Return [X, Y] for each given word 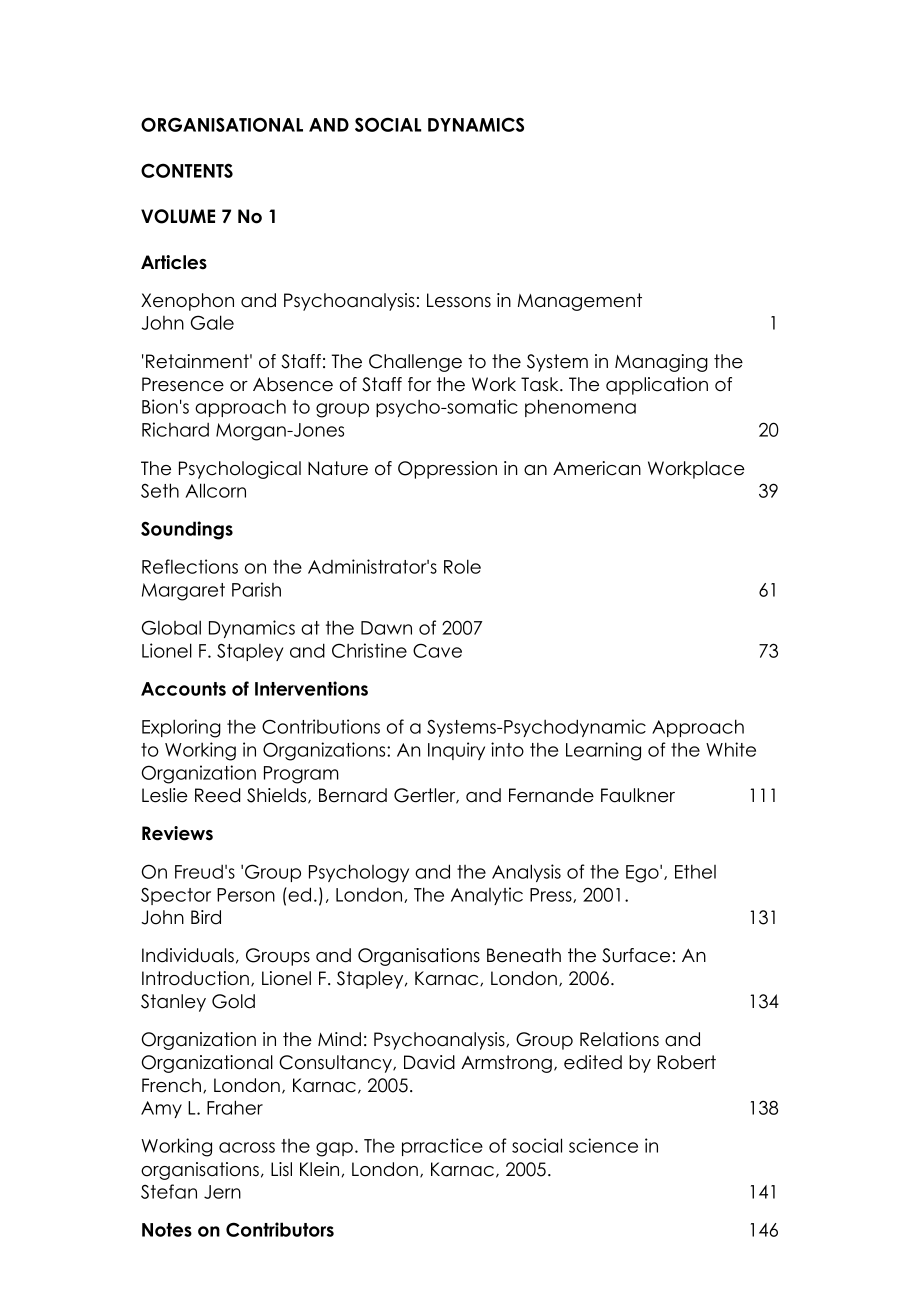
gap [334, 1149]
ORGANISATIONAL [222, 124]
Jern [222, 1192]
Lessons [459, 300]
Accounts [183, 689]
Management [580, 302]
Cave [437, 650]
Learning [603, 751]
